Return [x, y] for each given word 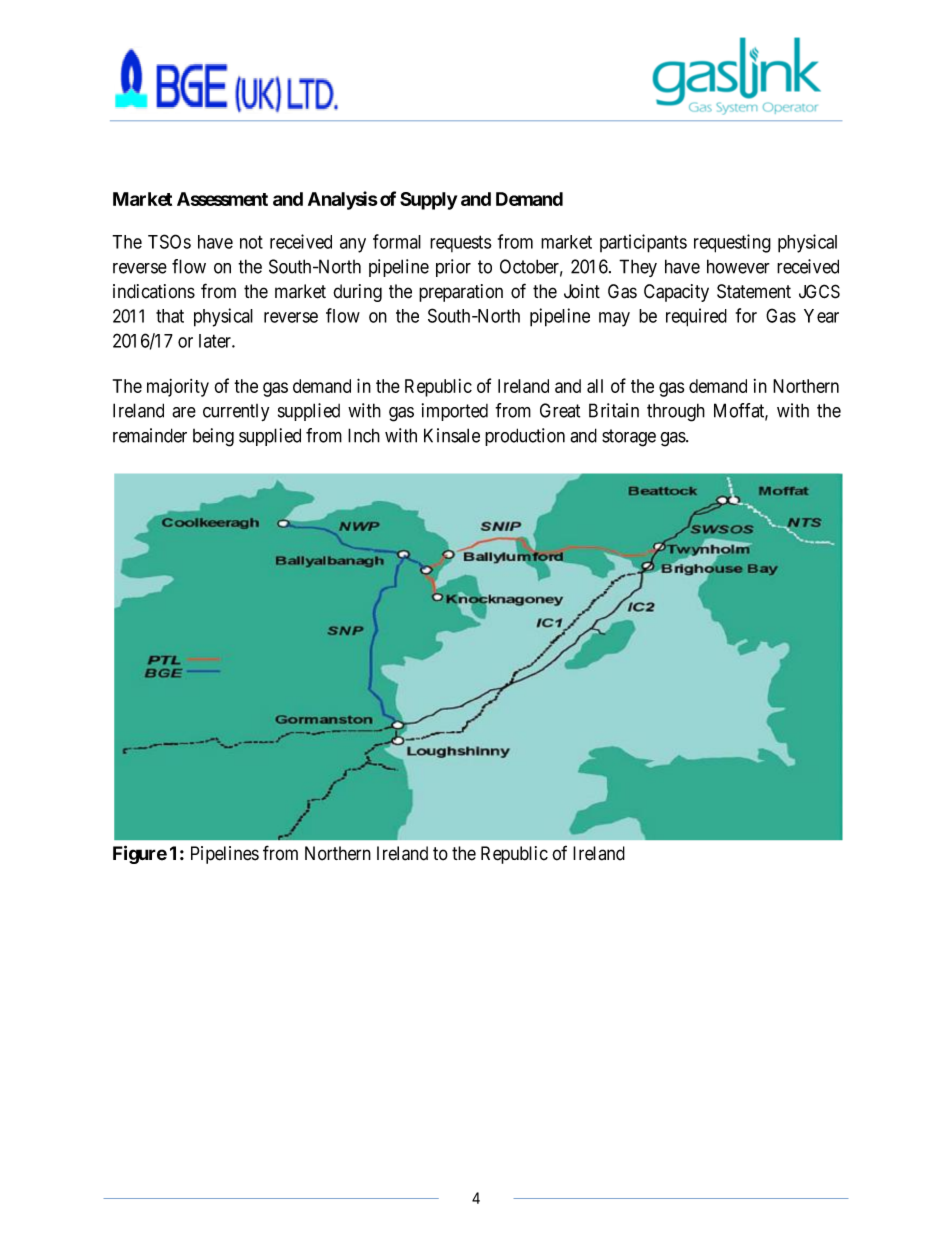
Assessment [222, 199]
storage [629, 438]
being [213, 437]
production [525, 437]
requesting [732, 243]
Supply [428, 201]
